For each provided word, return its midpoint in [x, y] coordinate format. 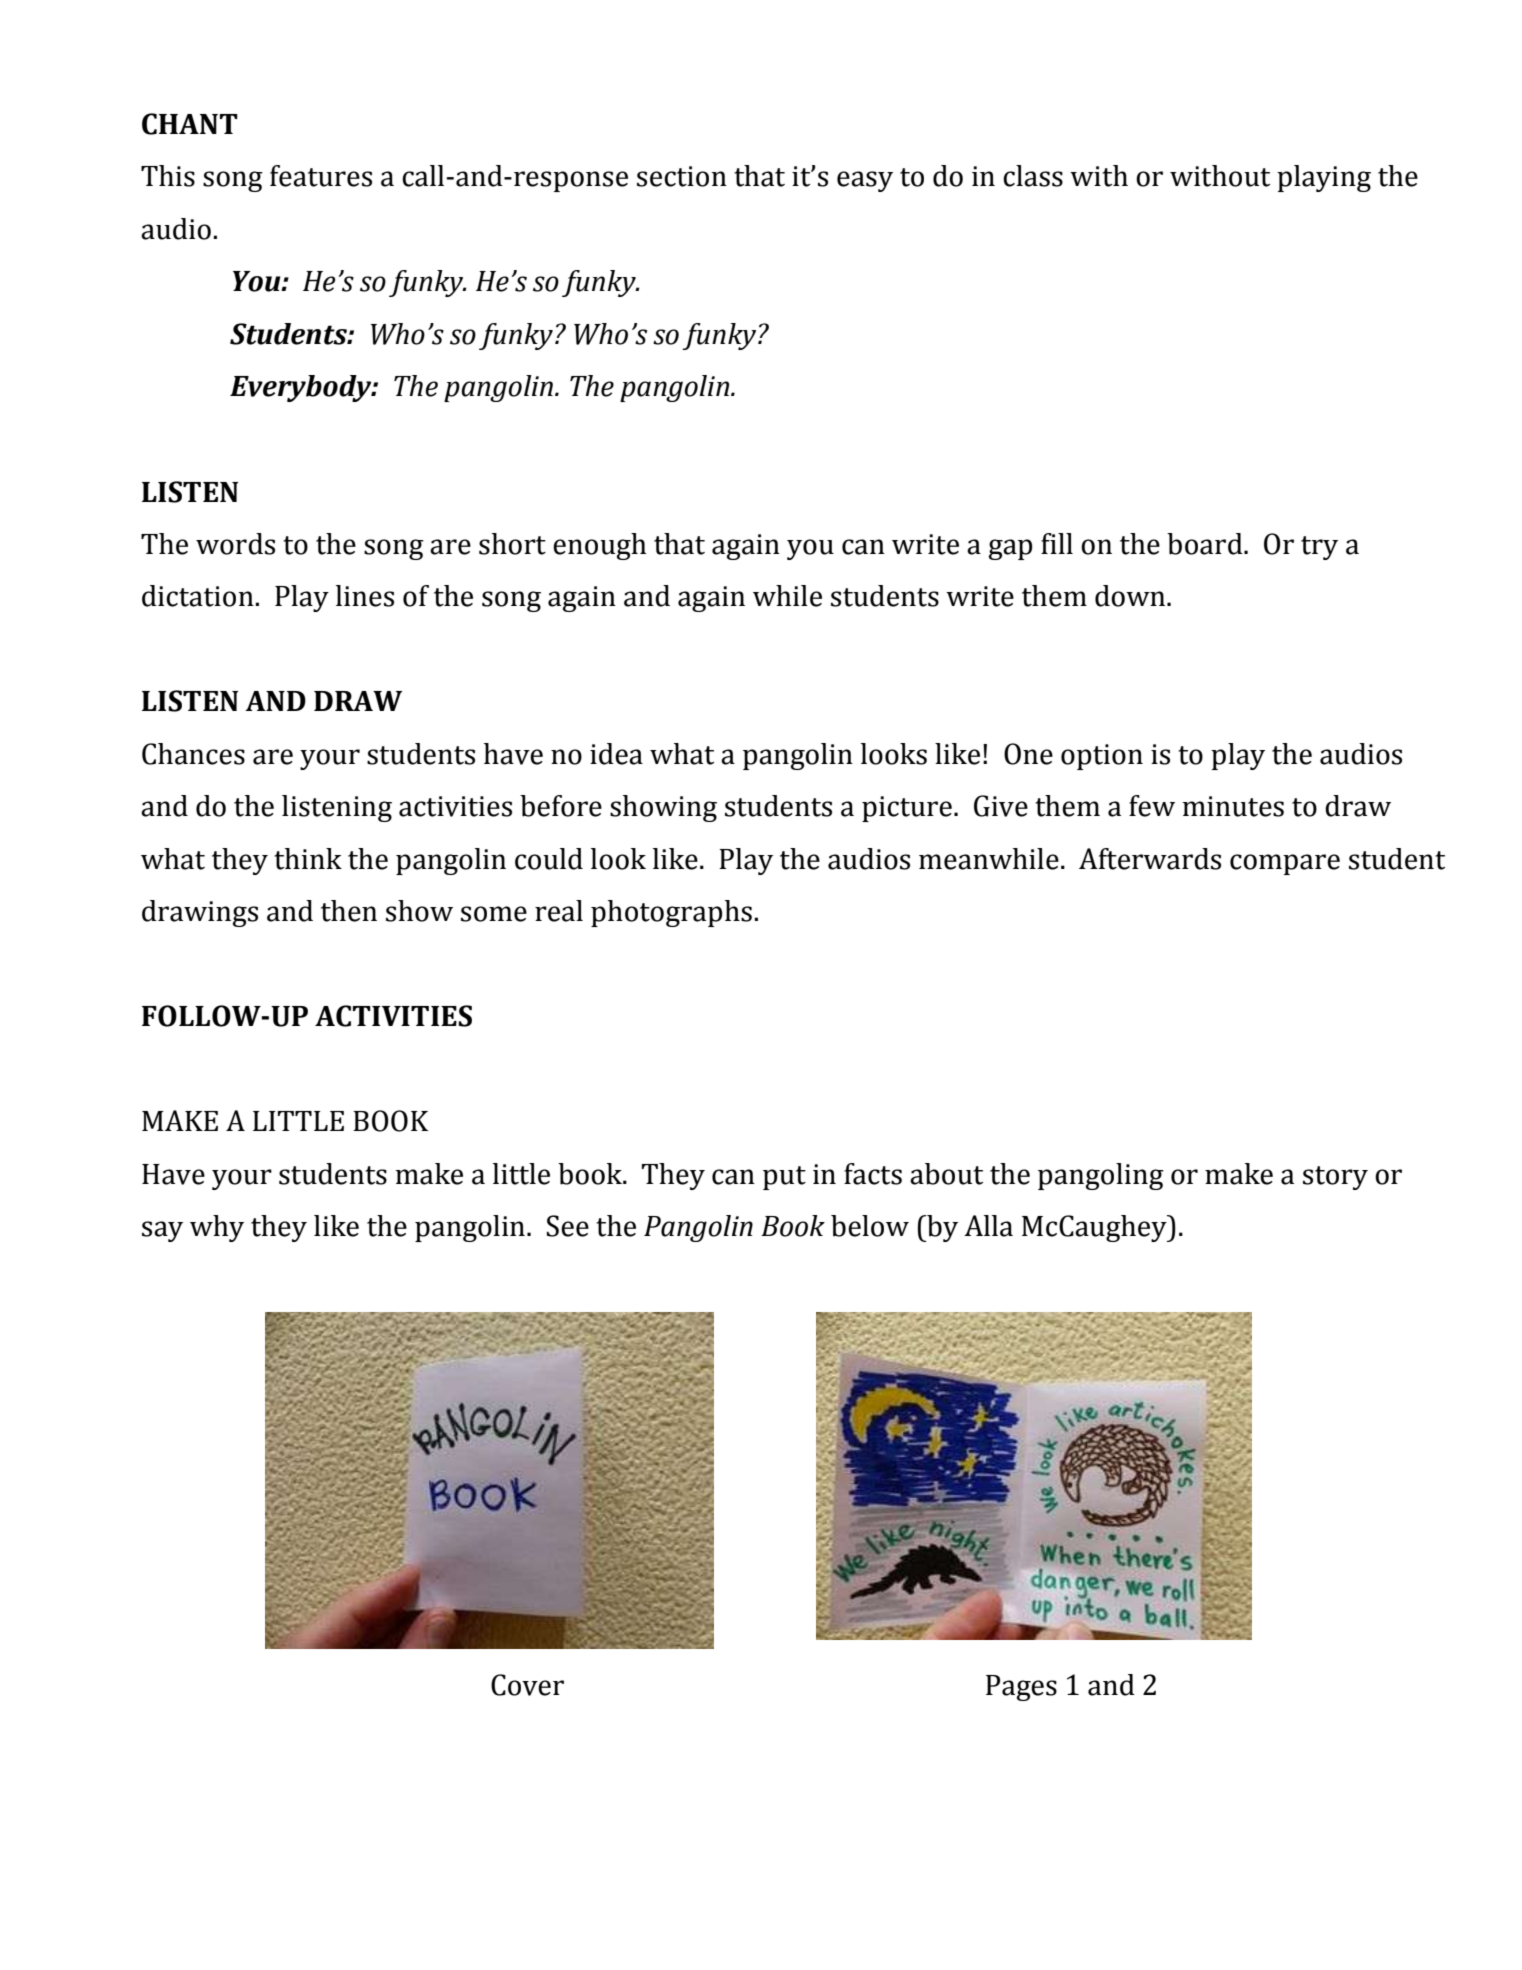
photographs [671, 913]
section [682, 176]
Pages [1021, 1688]
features [321, 176]
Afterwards [1150, 859]
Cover [527, 1685]
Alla [988, 1226]
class [1033, 176]
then [349, 911]
